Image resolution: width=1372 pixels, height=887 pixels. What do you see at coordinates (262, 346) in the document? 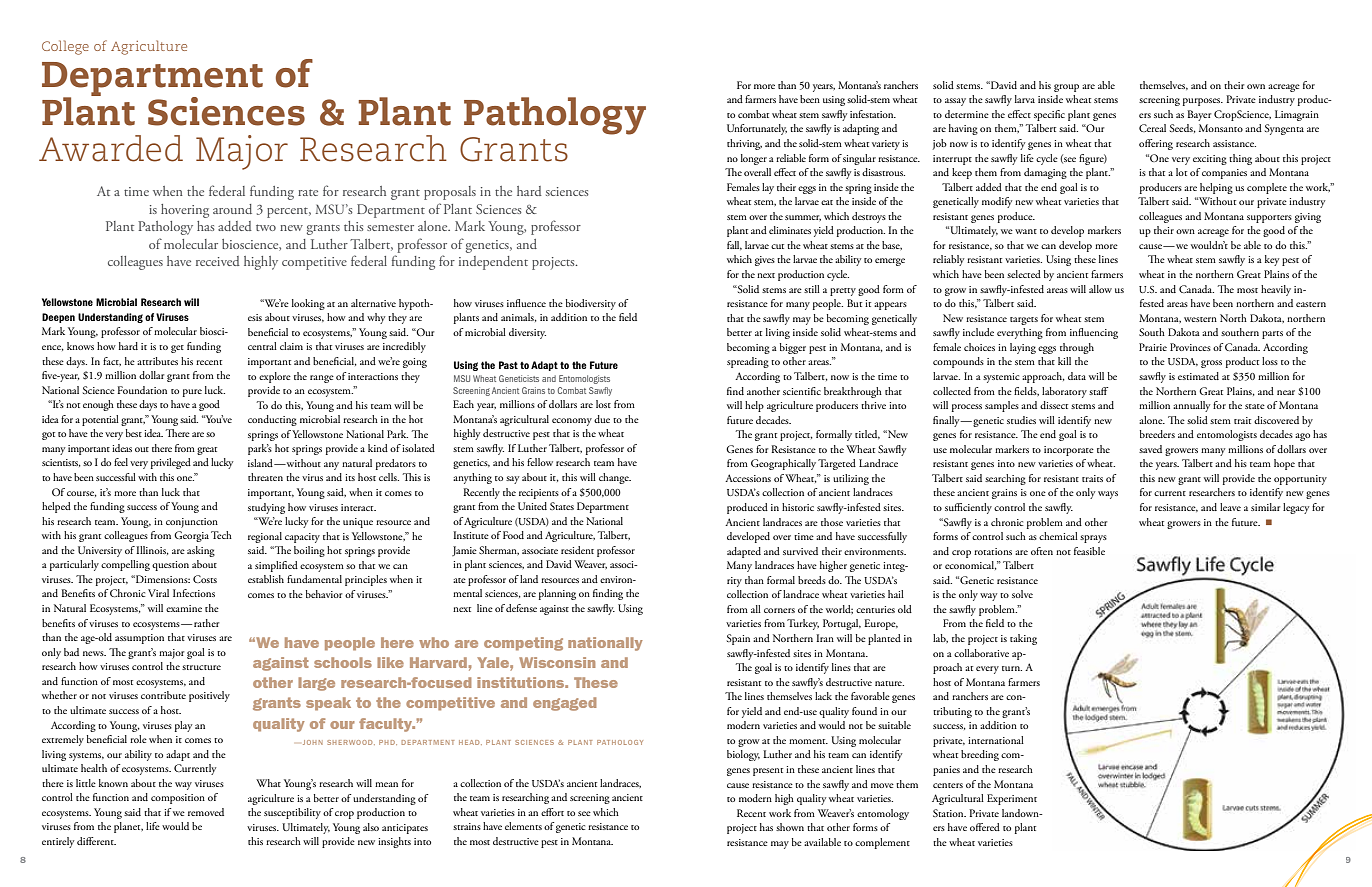
I see `central` at bounding box center [262, 346].
